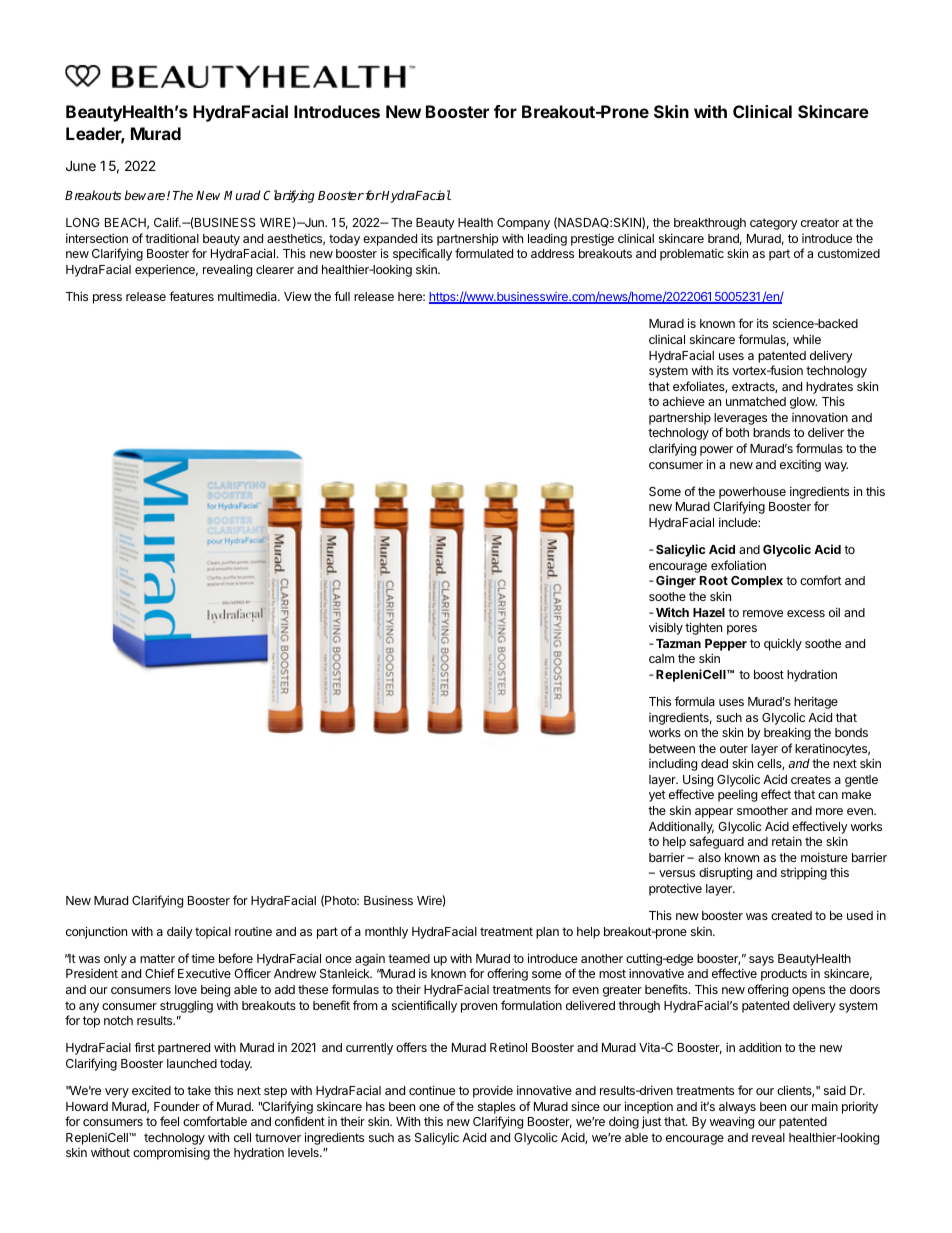  What do you see at coordinates (172, 238) in the document?
I see `traditional` at bounding box center [172, 238].
